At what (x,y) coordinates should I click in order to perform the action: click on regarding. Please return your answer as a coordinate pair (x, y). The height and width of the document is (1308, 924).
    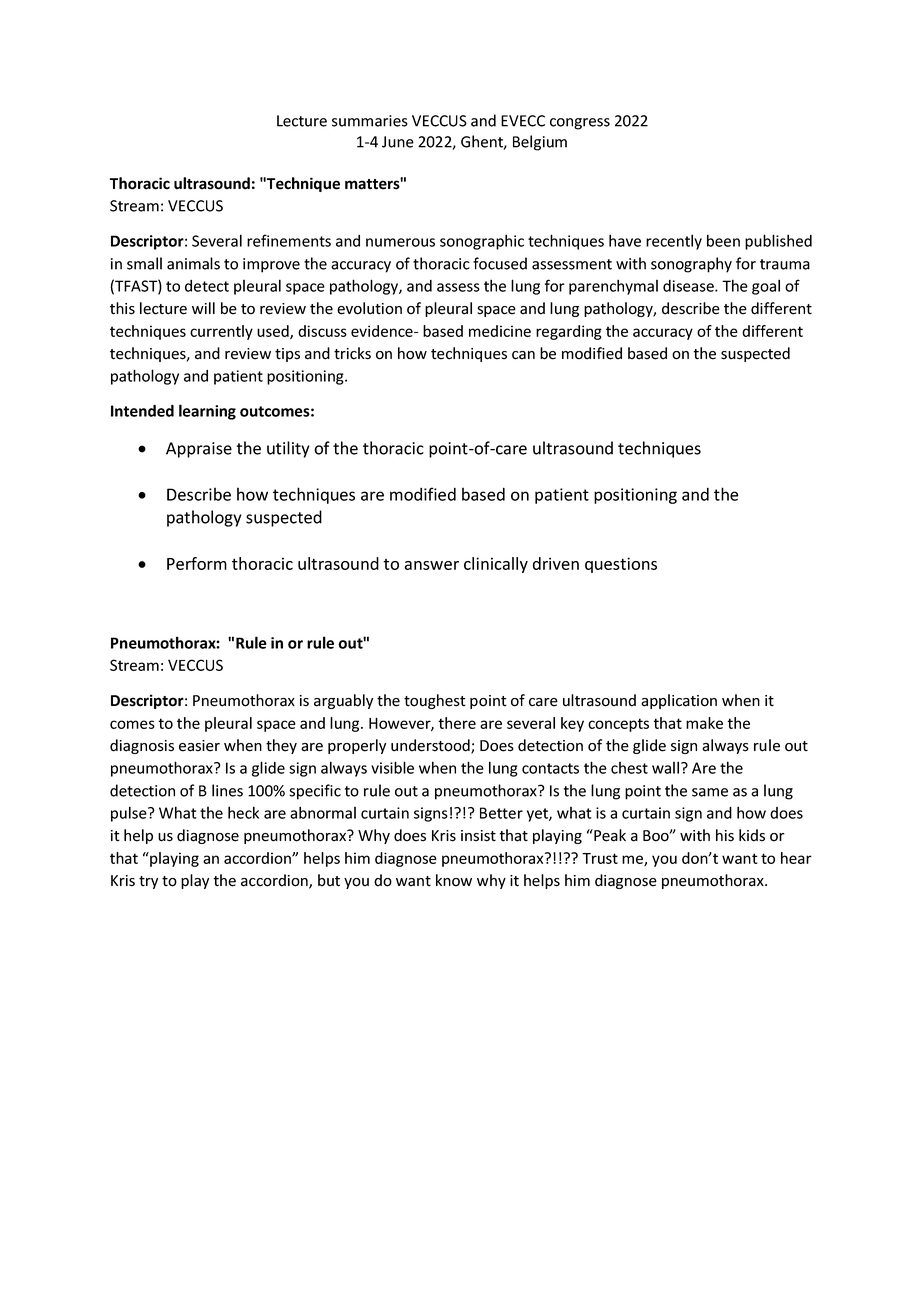
    Looking at the image, I should click on (569, 332).
